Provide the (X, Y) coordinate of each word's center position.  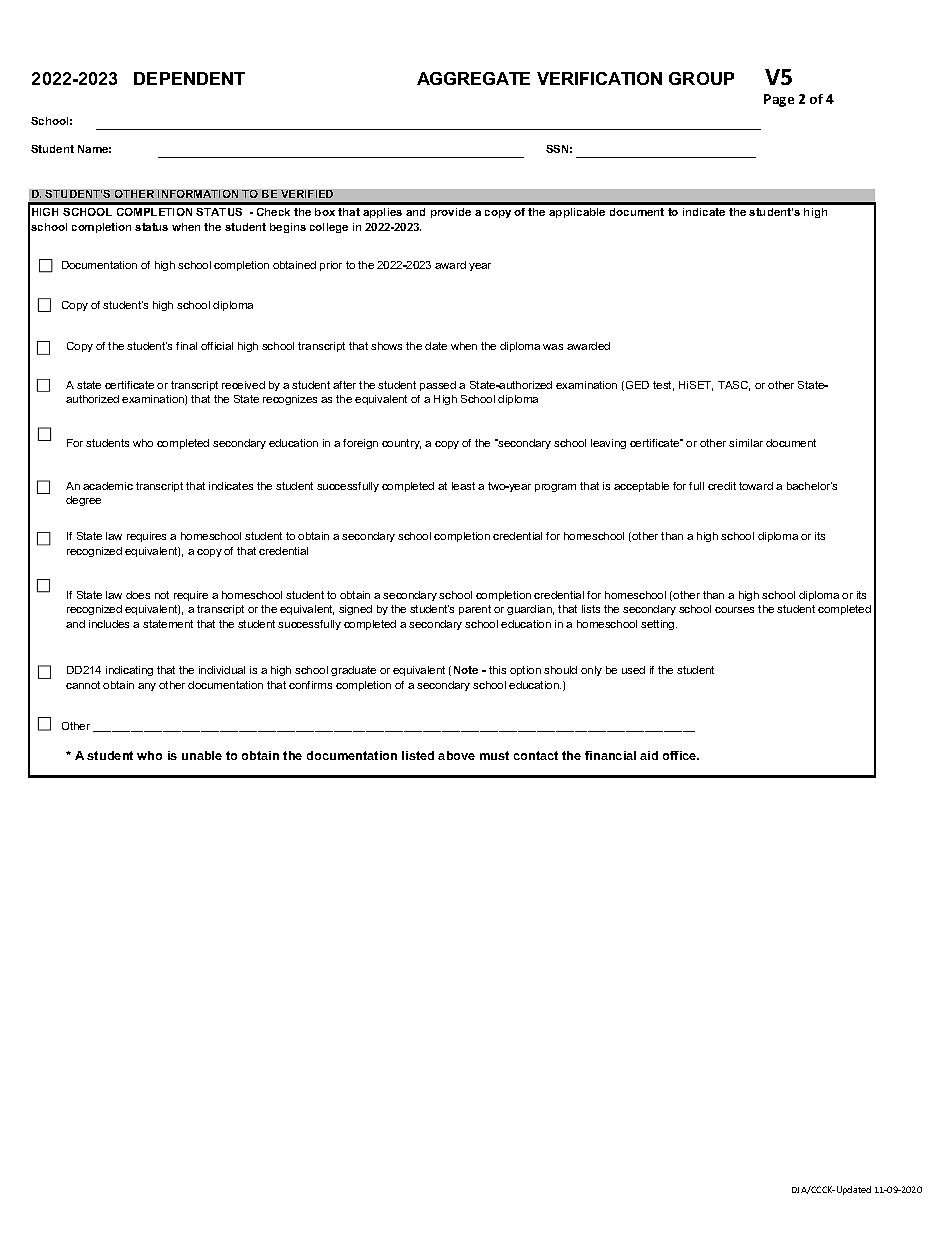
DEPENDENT (189, 78)
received (243, 385)
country (401, 444)
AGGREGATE (473, 78)
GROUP (701, 78)
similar (746, 443)
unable (202, 755)
